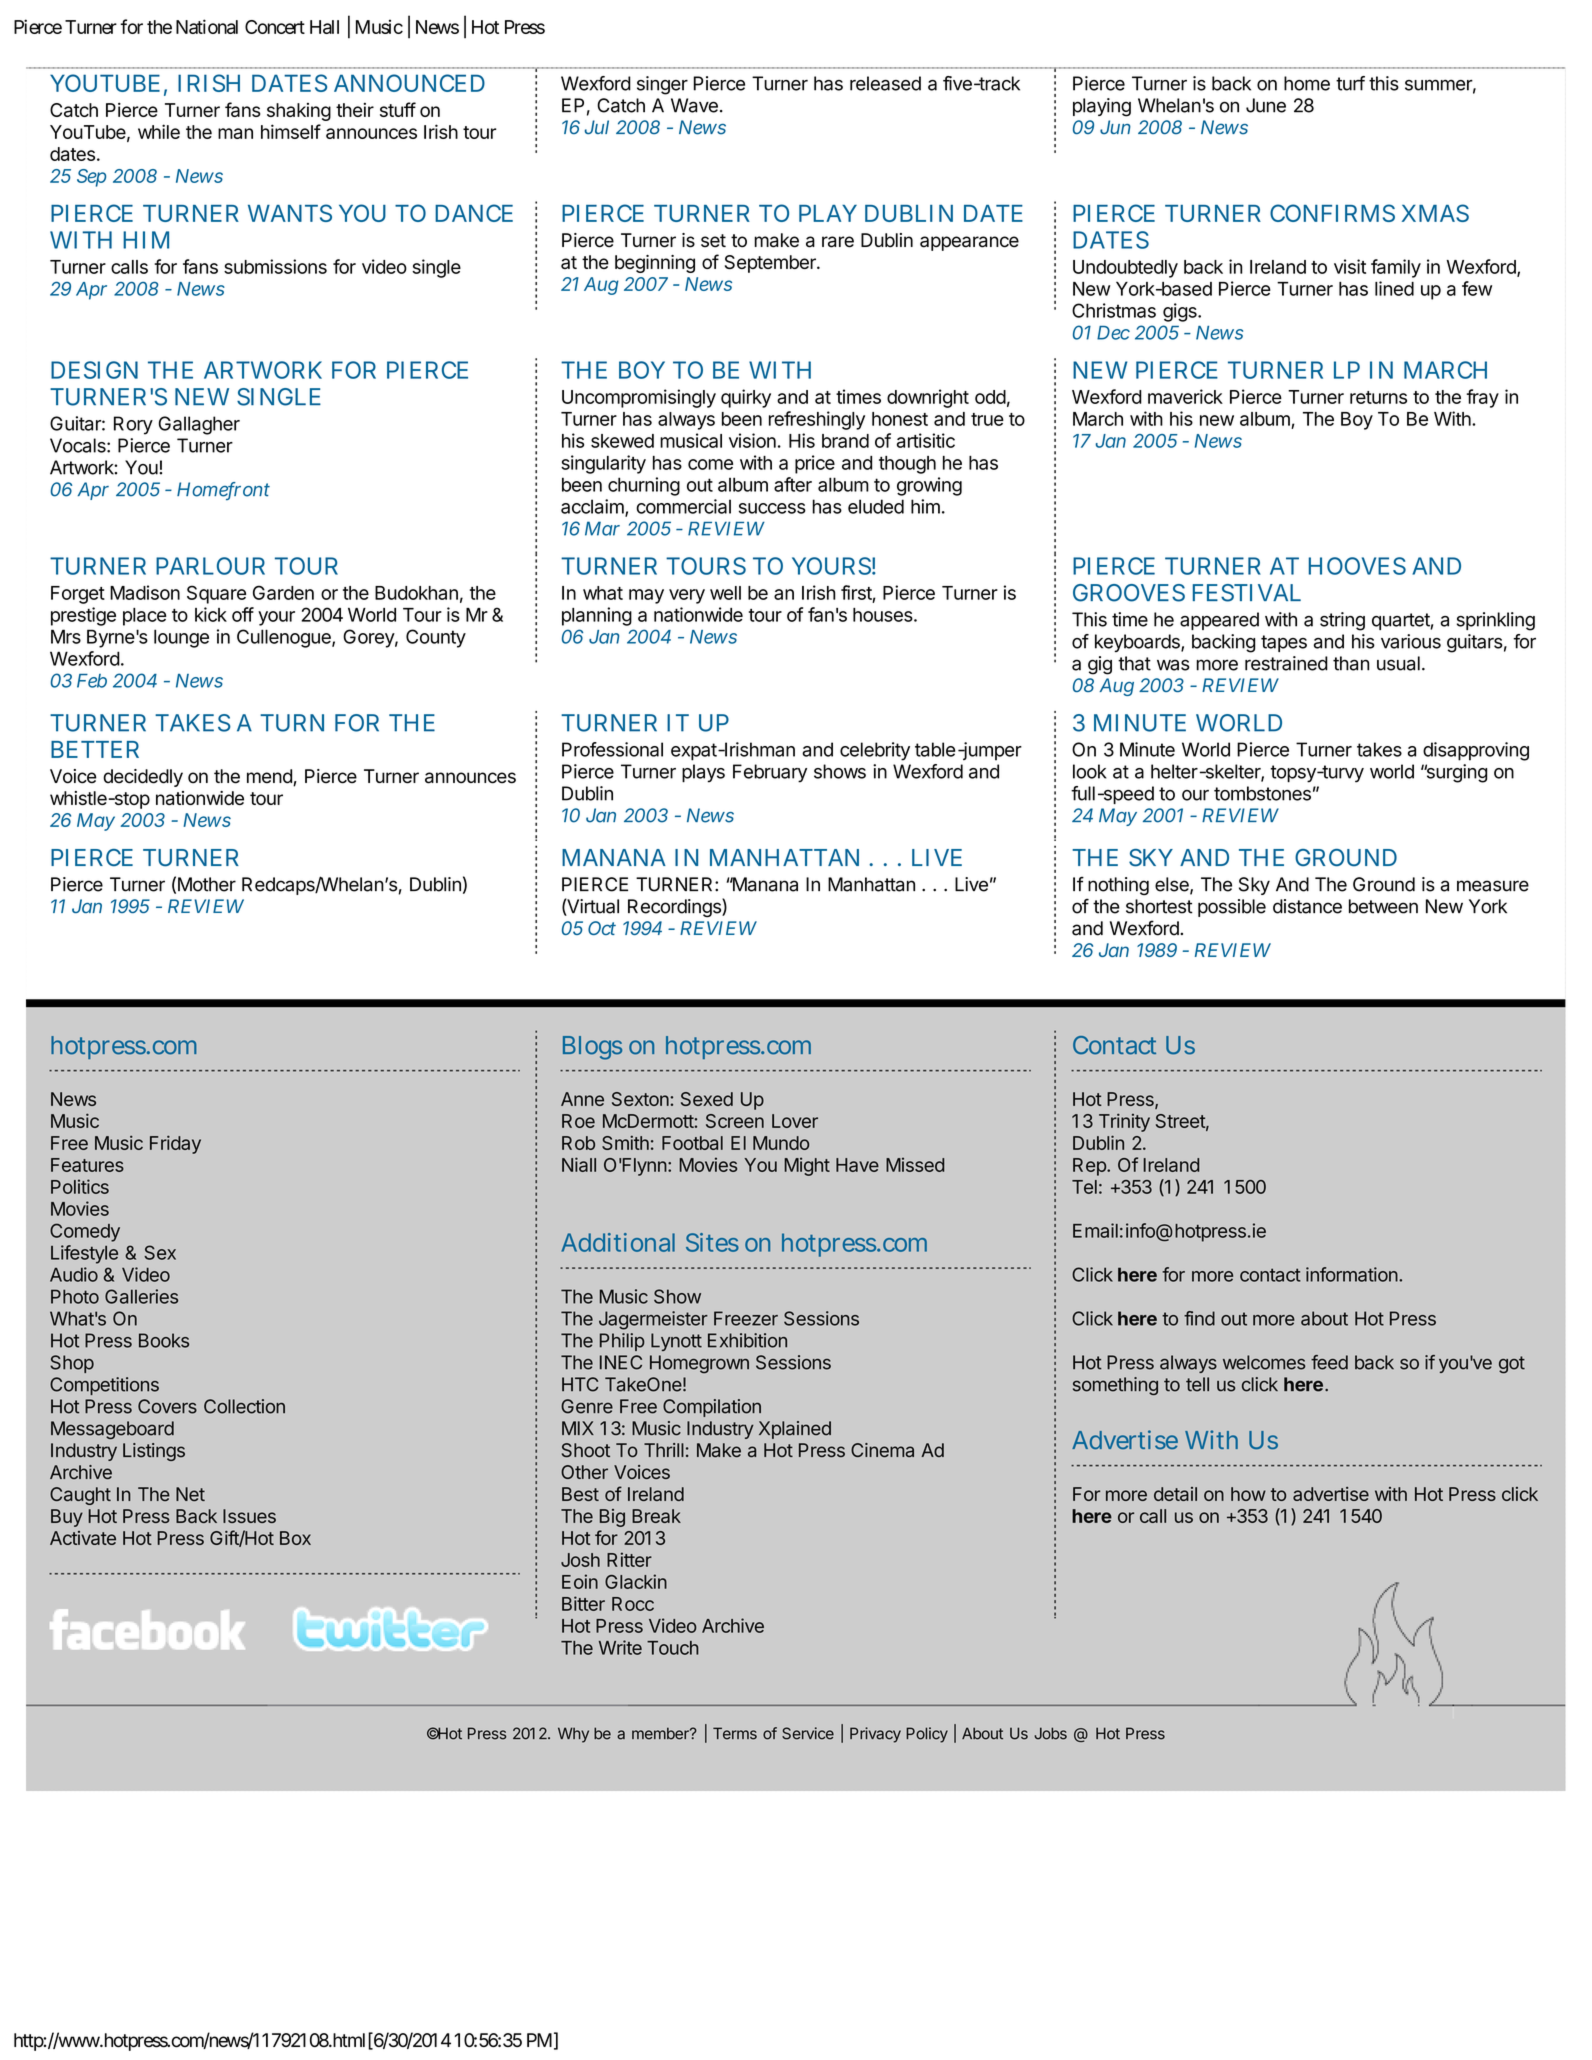 This image has width=1592, height=2060. What do you see at coordinates (781, 1143) in the image?
I see `Mundo` at bounding box center [781, 1143].
